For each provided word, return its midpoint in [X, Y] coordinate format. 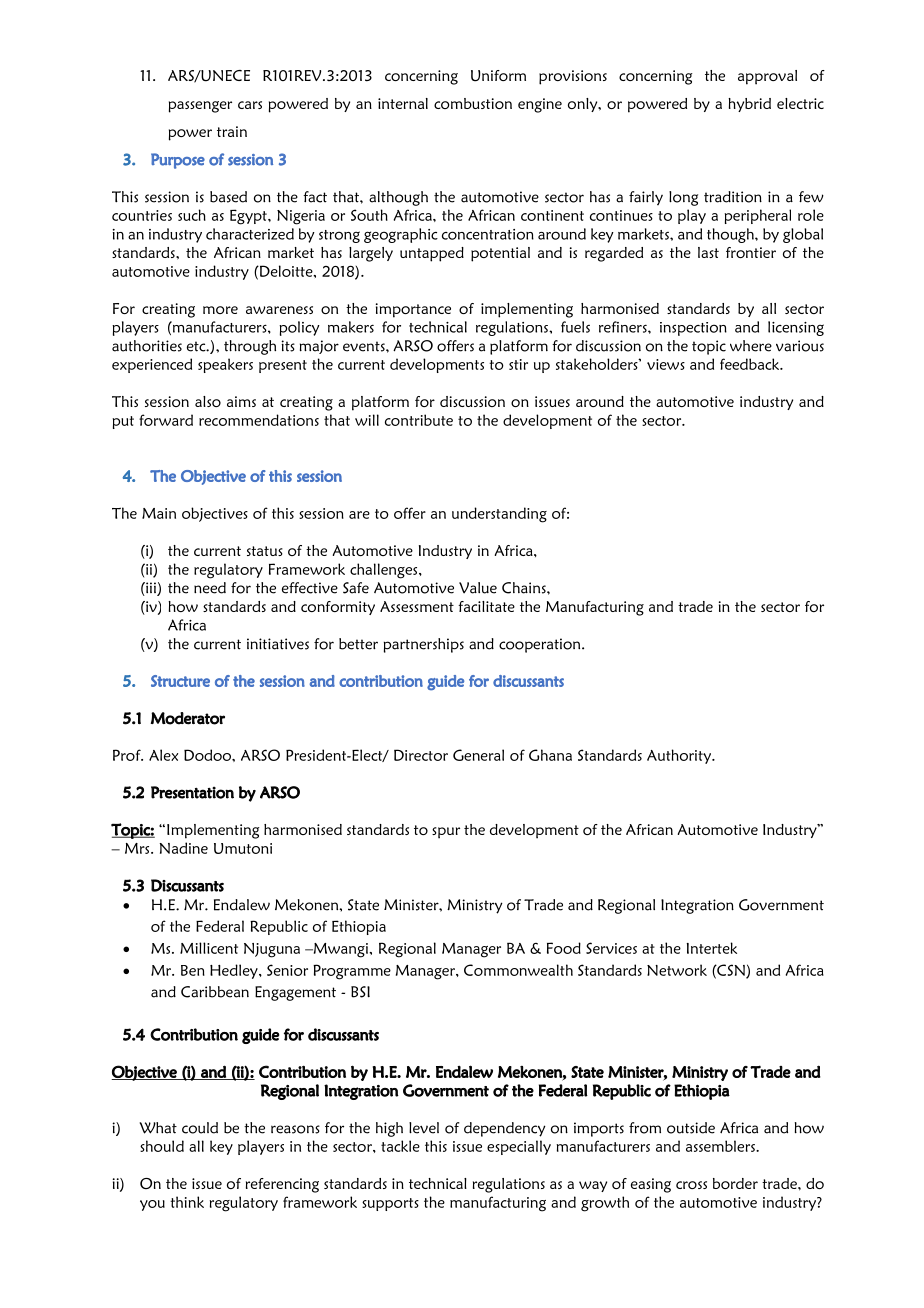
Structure [180, 681]
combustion [473, 103]
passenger [200, 107]
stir [518, 364]
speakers [225, 365]
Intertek [711, 948]
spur [446, 833]
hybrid [749, 105]
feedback [751, 364]
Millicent [209, 948]
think [187, 1202]
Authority [680, 756]
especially [519, 1147]
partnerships [424, 645]
